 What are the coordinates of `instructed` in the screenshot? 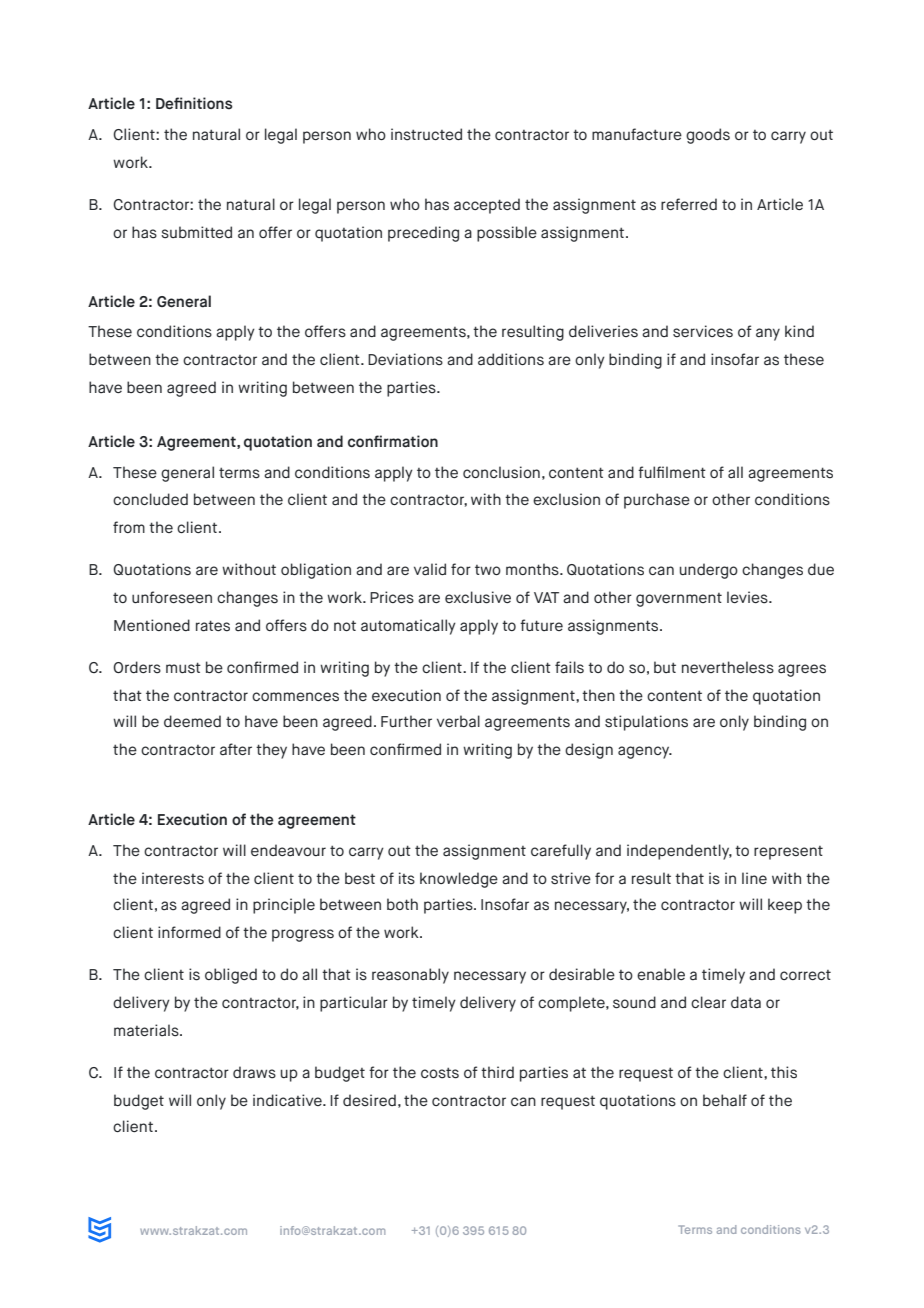 It's located at (426, 134).
